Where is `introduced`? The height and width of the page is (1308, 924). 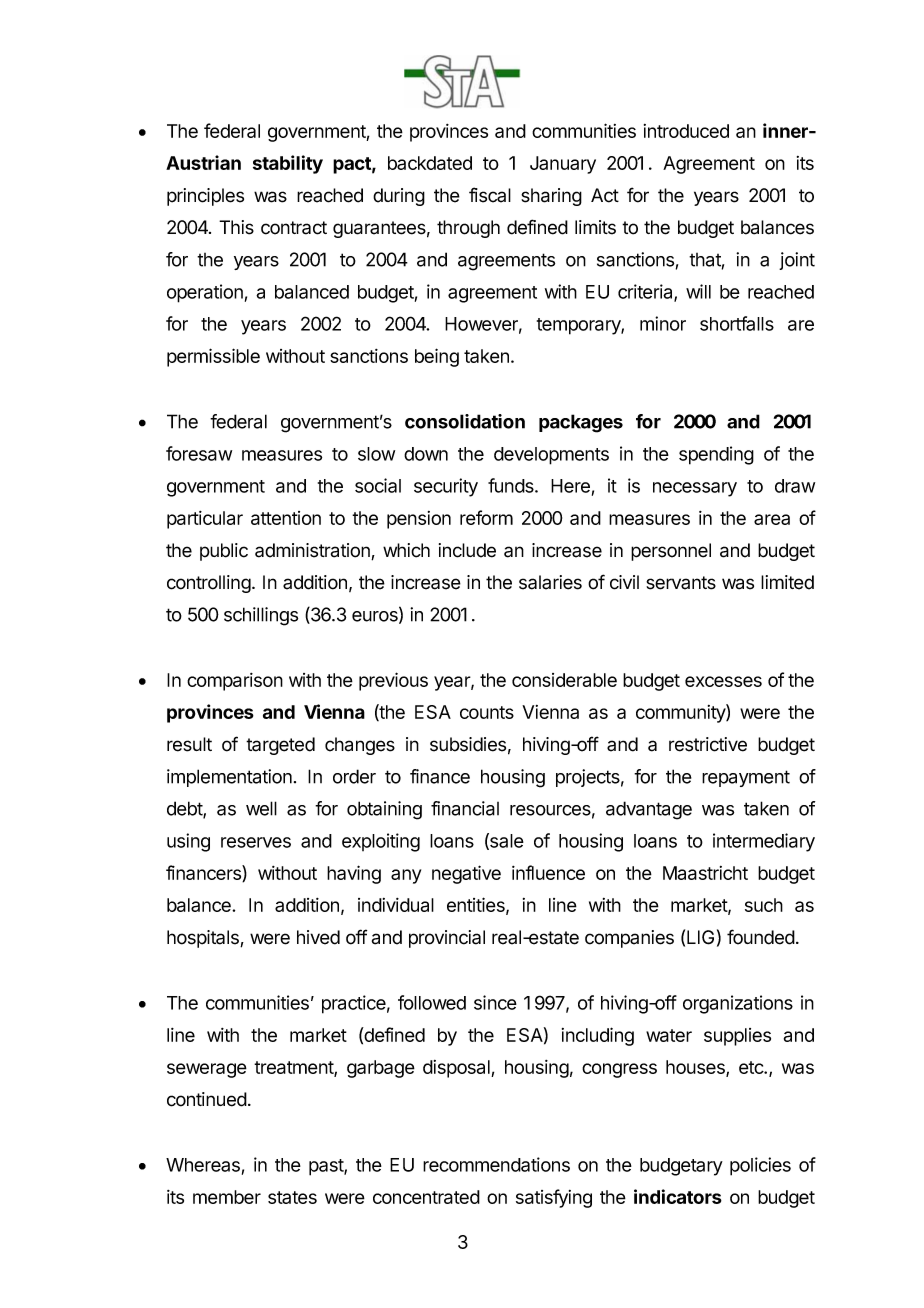 introduced is located at coordinates (686, 131).
